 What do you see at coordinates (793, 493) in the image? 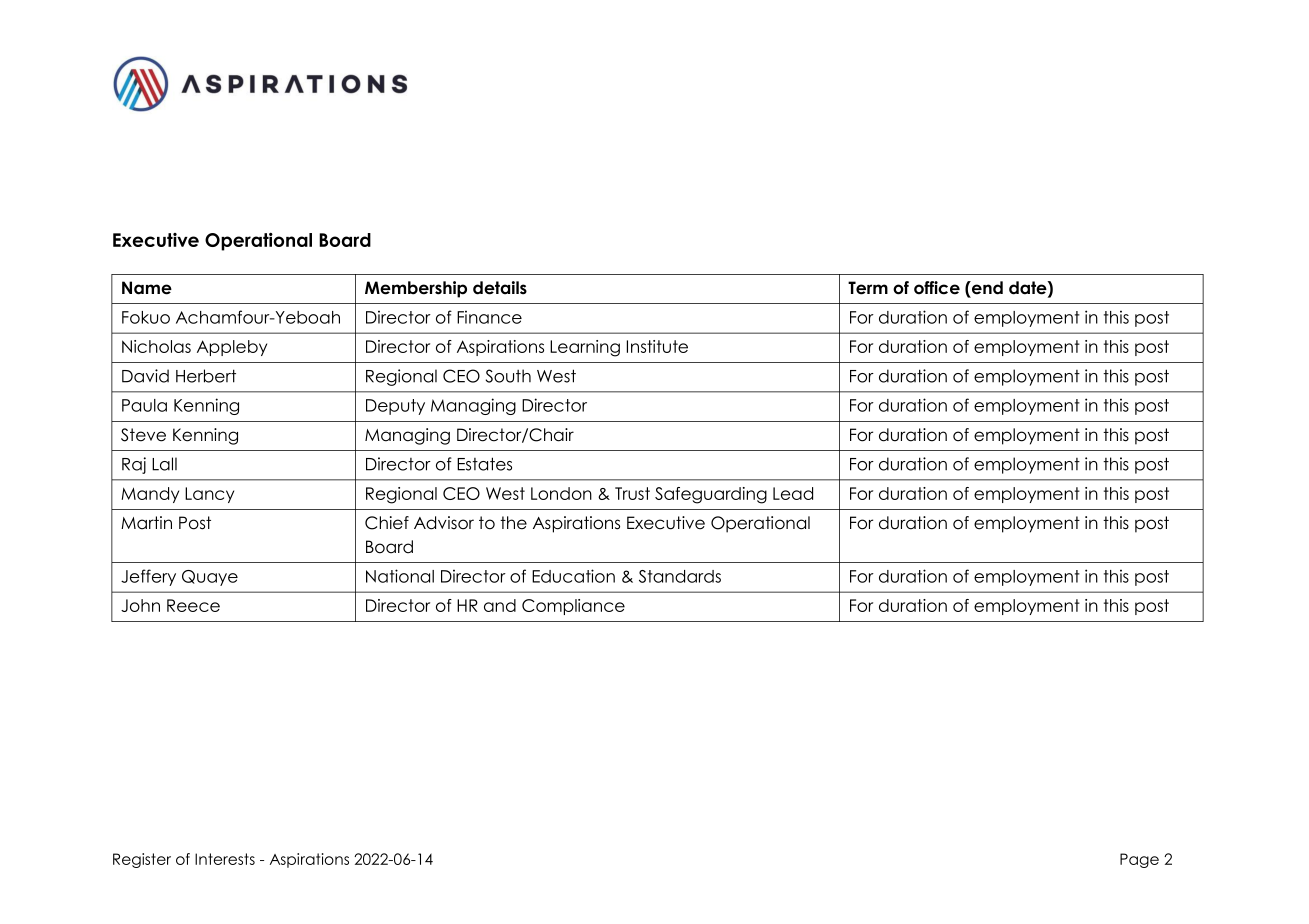
I see `Lead` at bounding box center [793, 493].
